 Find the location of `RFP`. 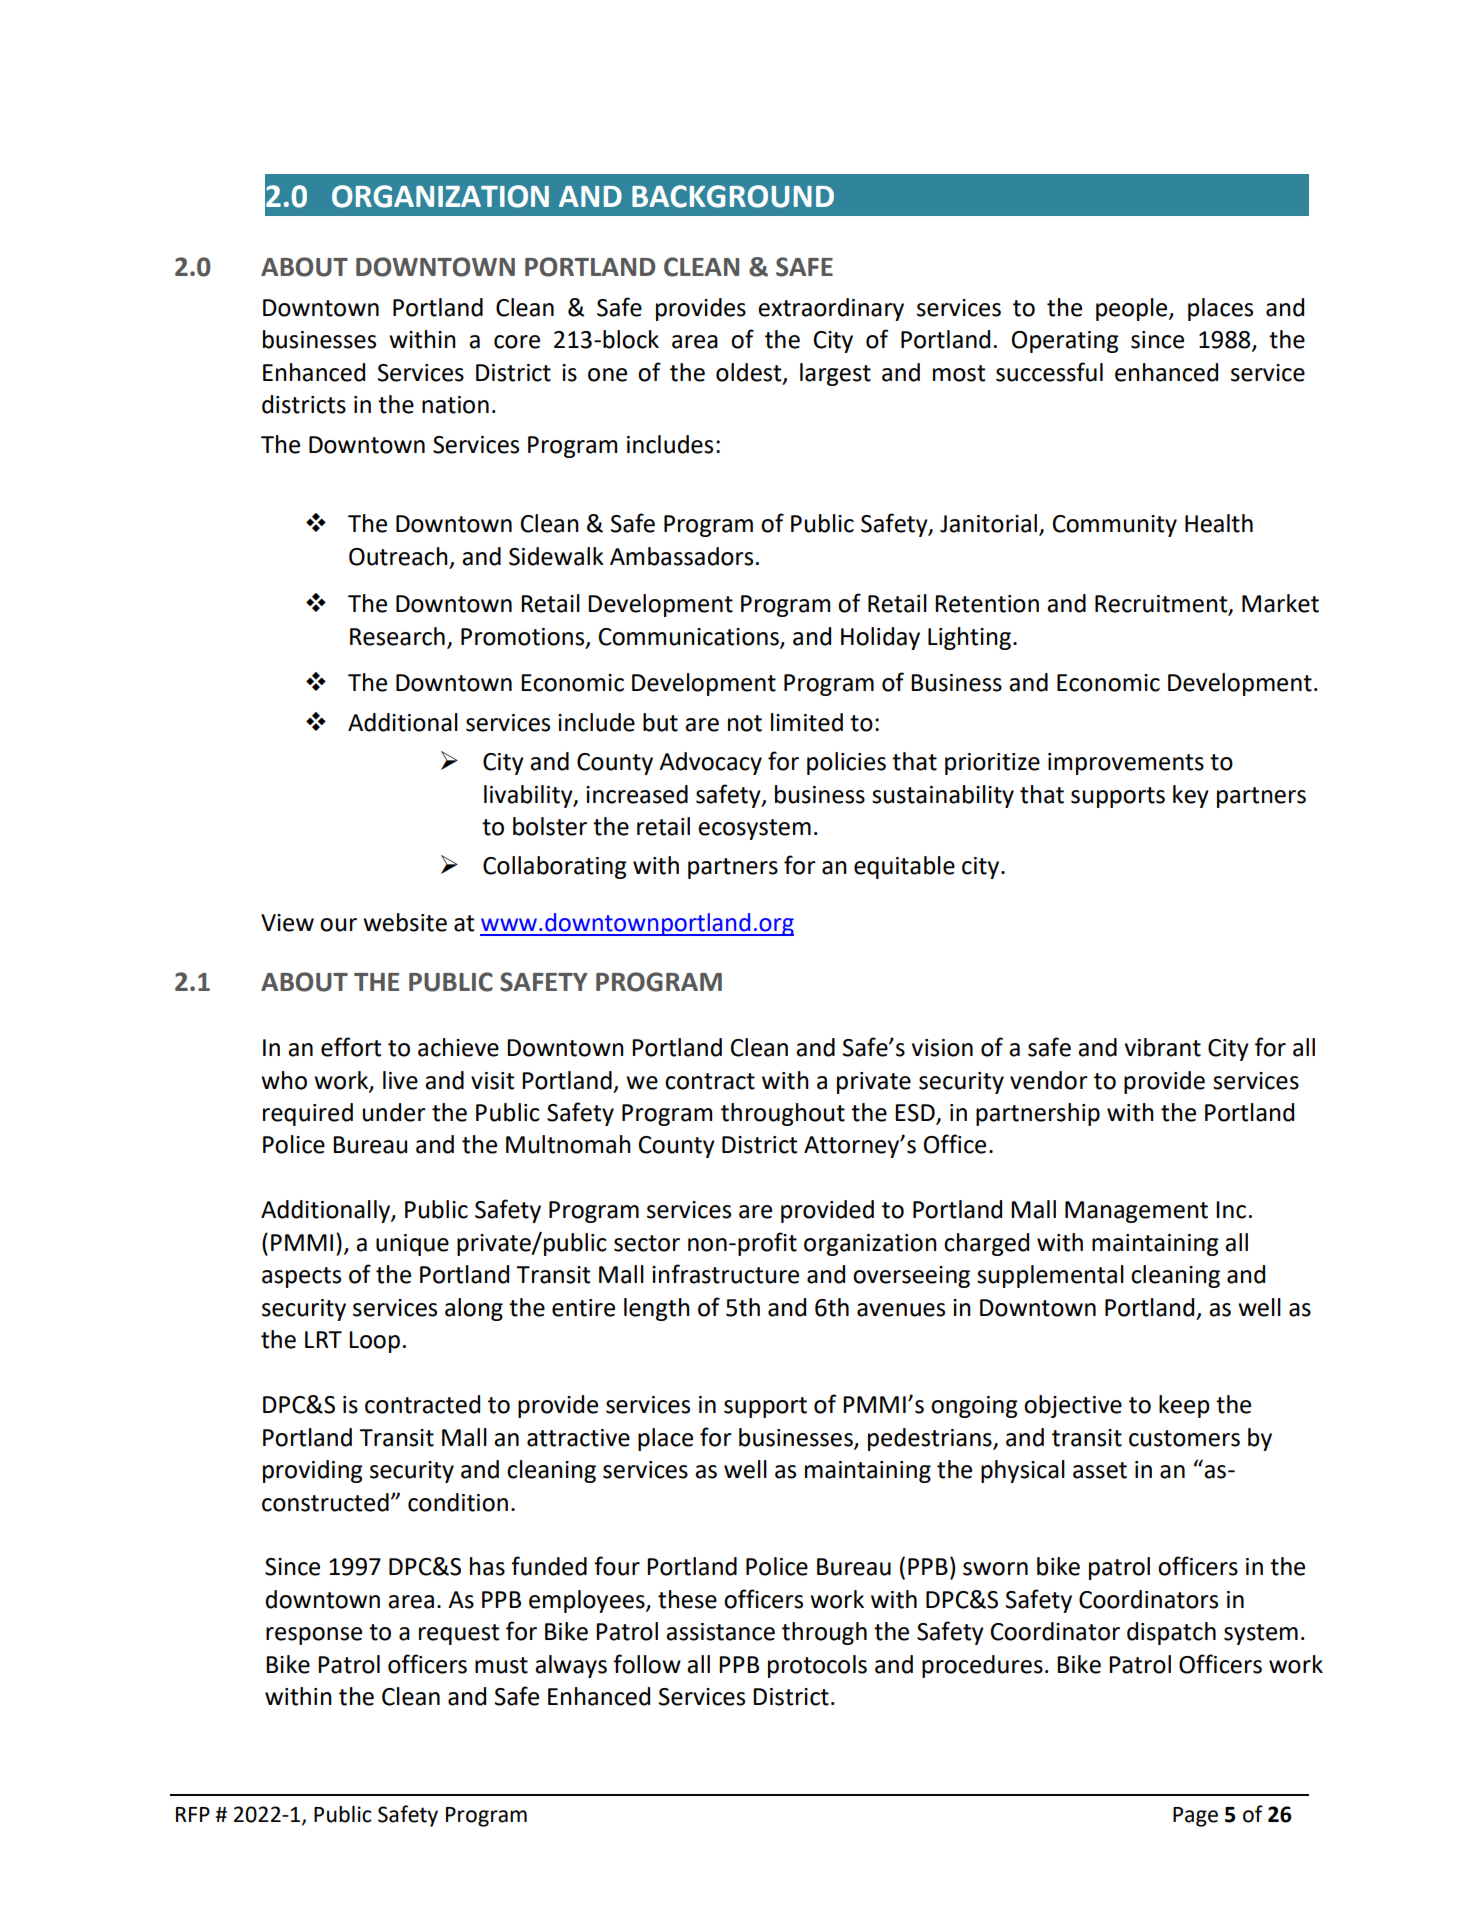

RFP is located at coordinates (193, 1814).
